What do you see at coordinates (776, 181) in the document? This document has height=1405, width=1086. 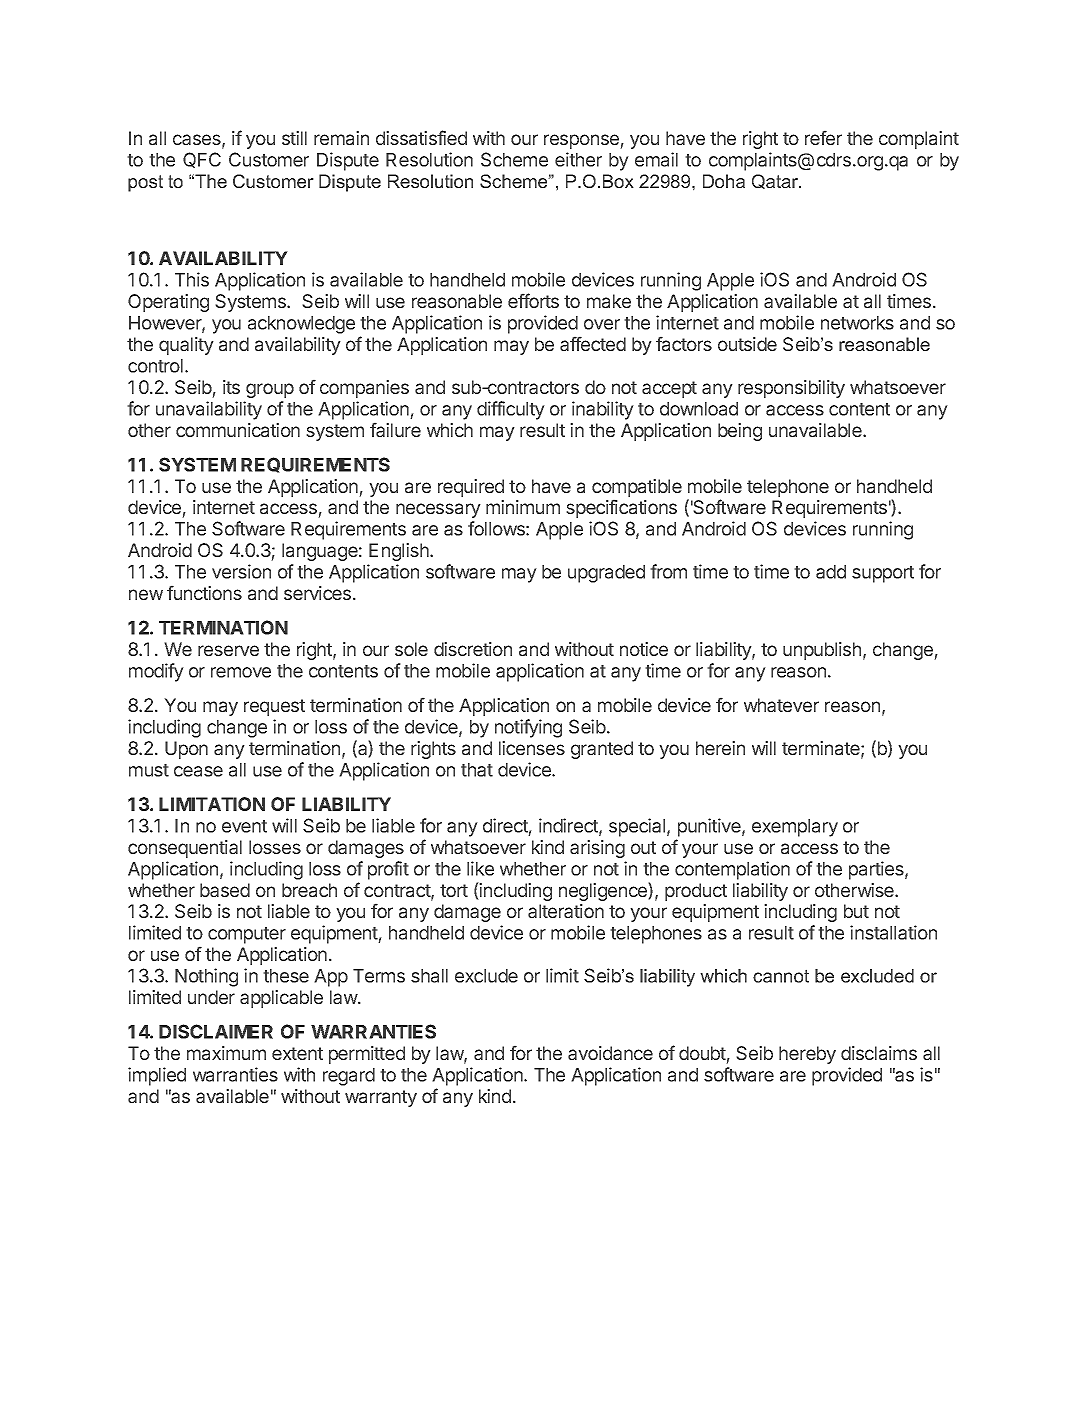 I see `Qatar` at bounding box center [776, 181].
